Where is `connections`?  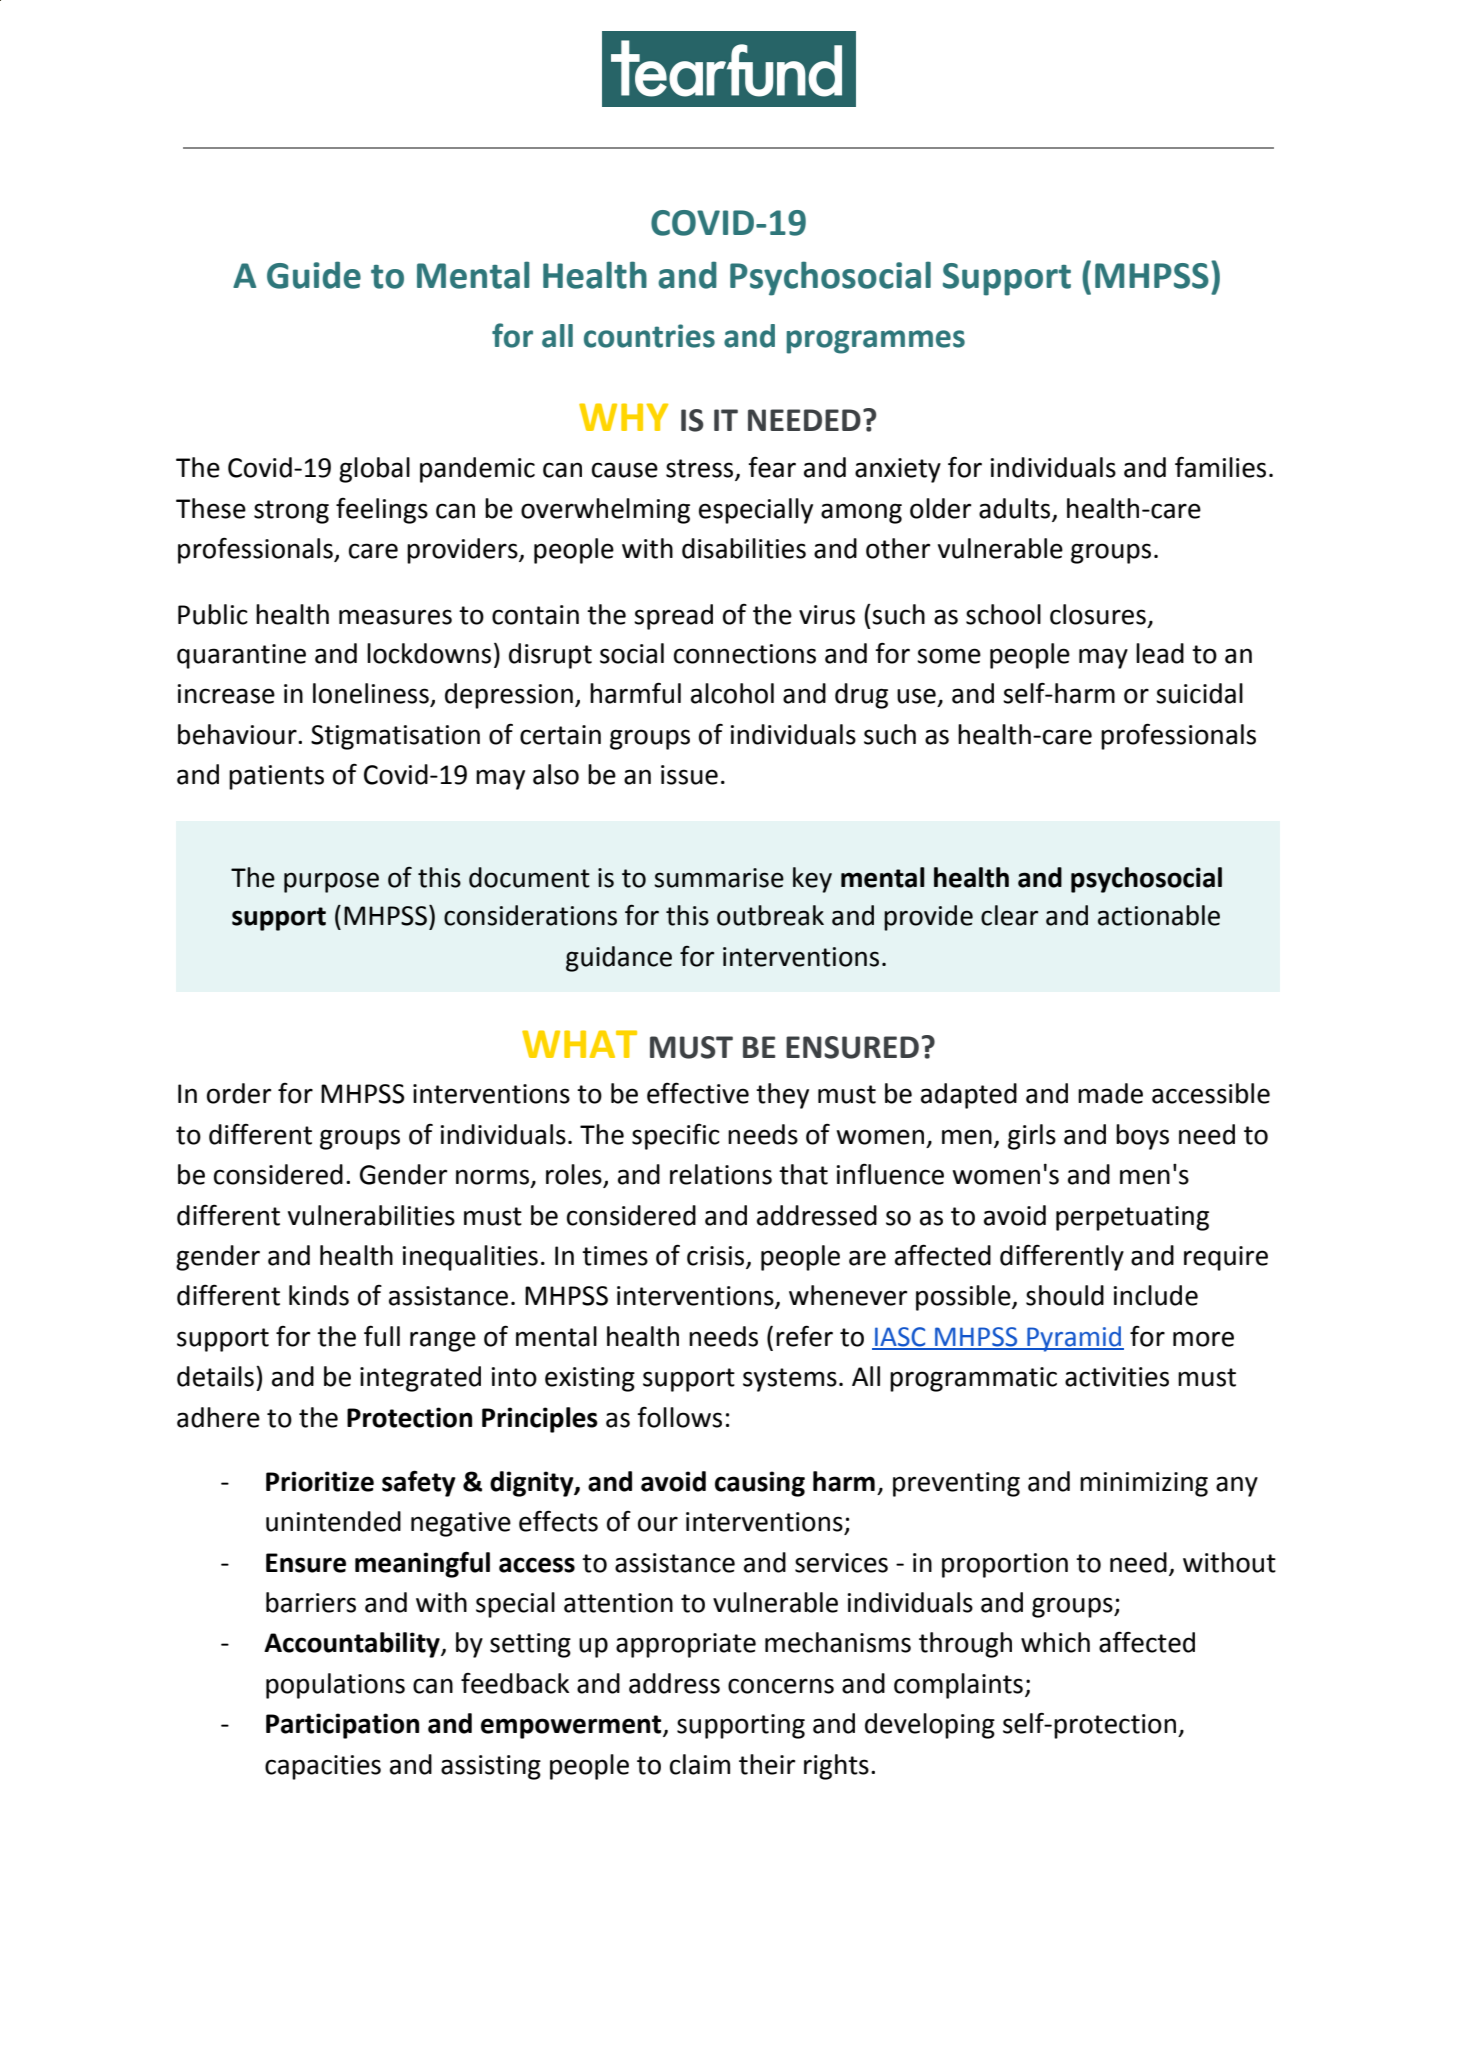
connections is located at coordinates (745, 654).
